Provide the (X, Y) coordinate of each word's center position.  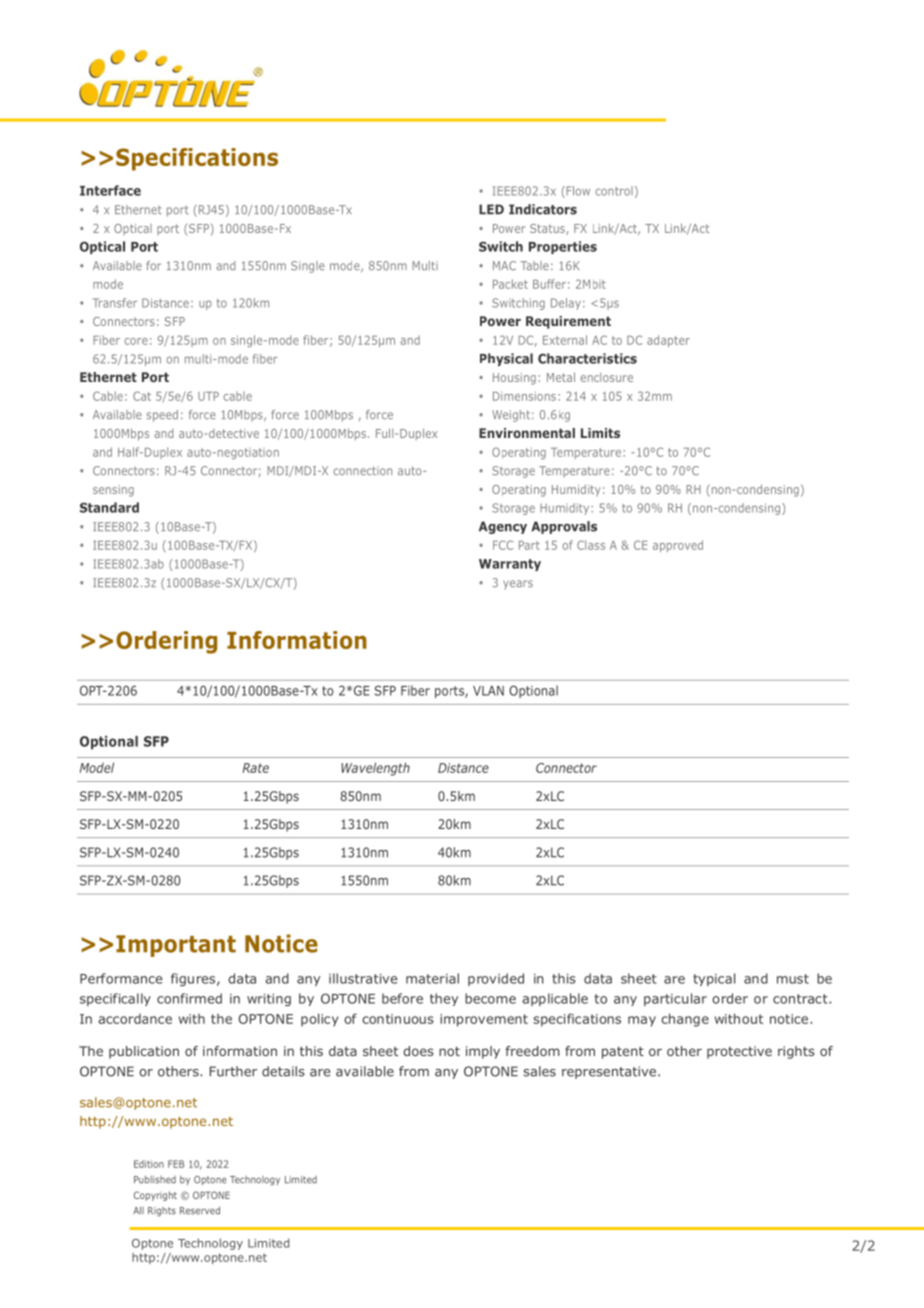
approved (678, 546)
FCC (503, 545)
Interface (110, 190)
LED (491, 209)
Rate (256, 768)
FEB (176, 1164)
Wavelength (375, 769)
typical (714, 979)
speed (162, 416)
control (614, 191)
